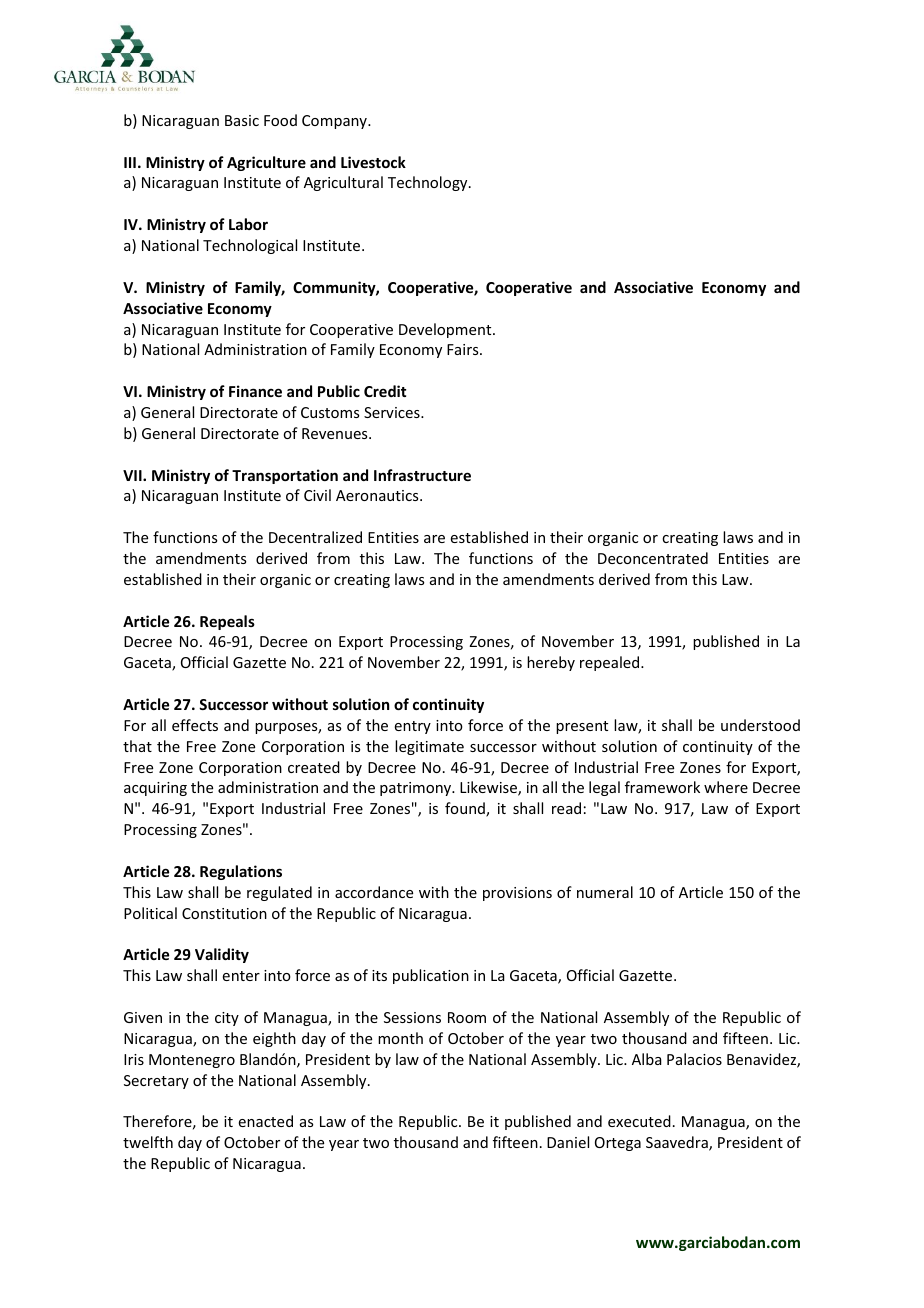  What do you see at coordinates (195, 725) in the document?
I see `effects` at bounding box center [195, 725].
